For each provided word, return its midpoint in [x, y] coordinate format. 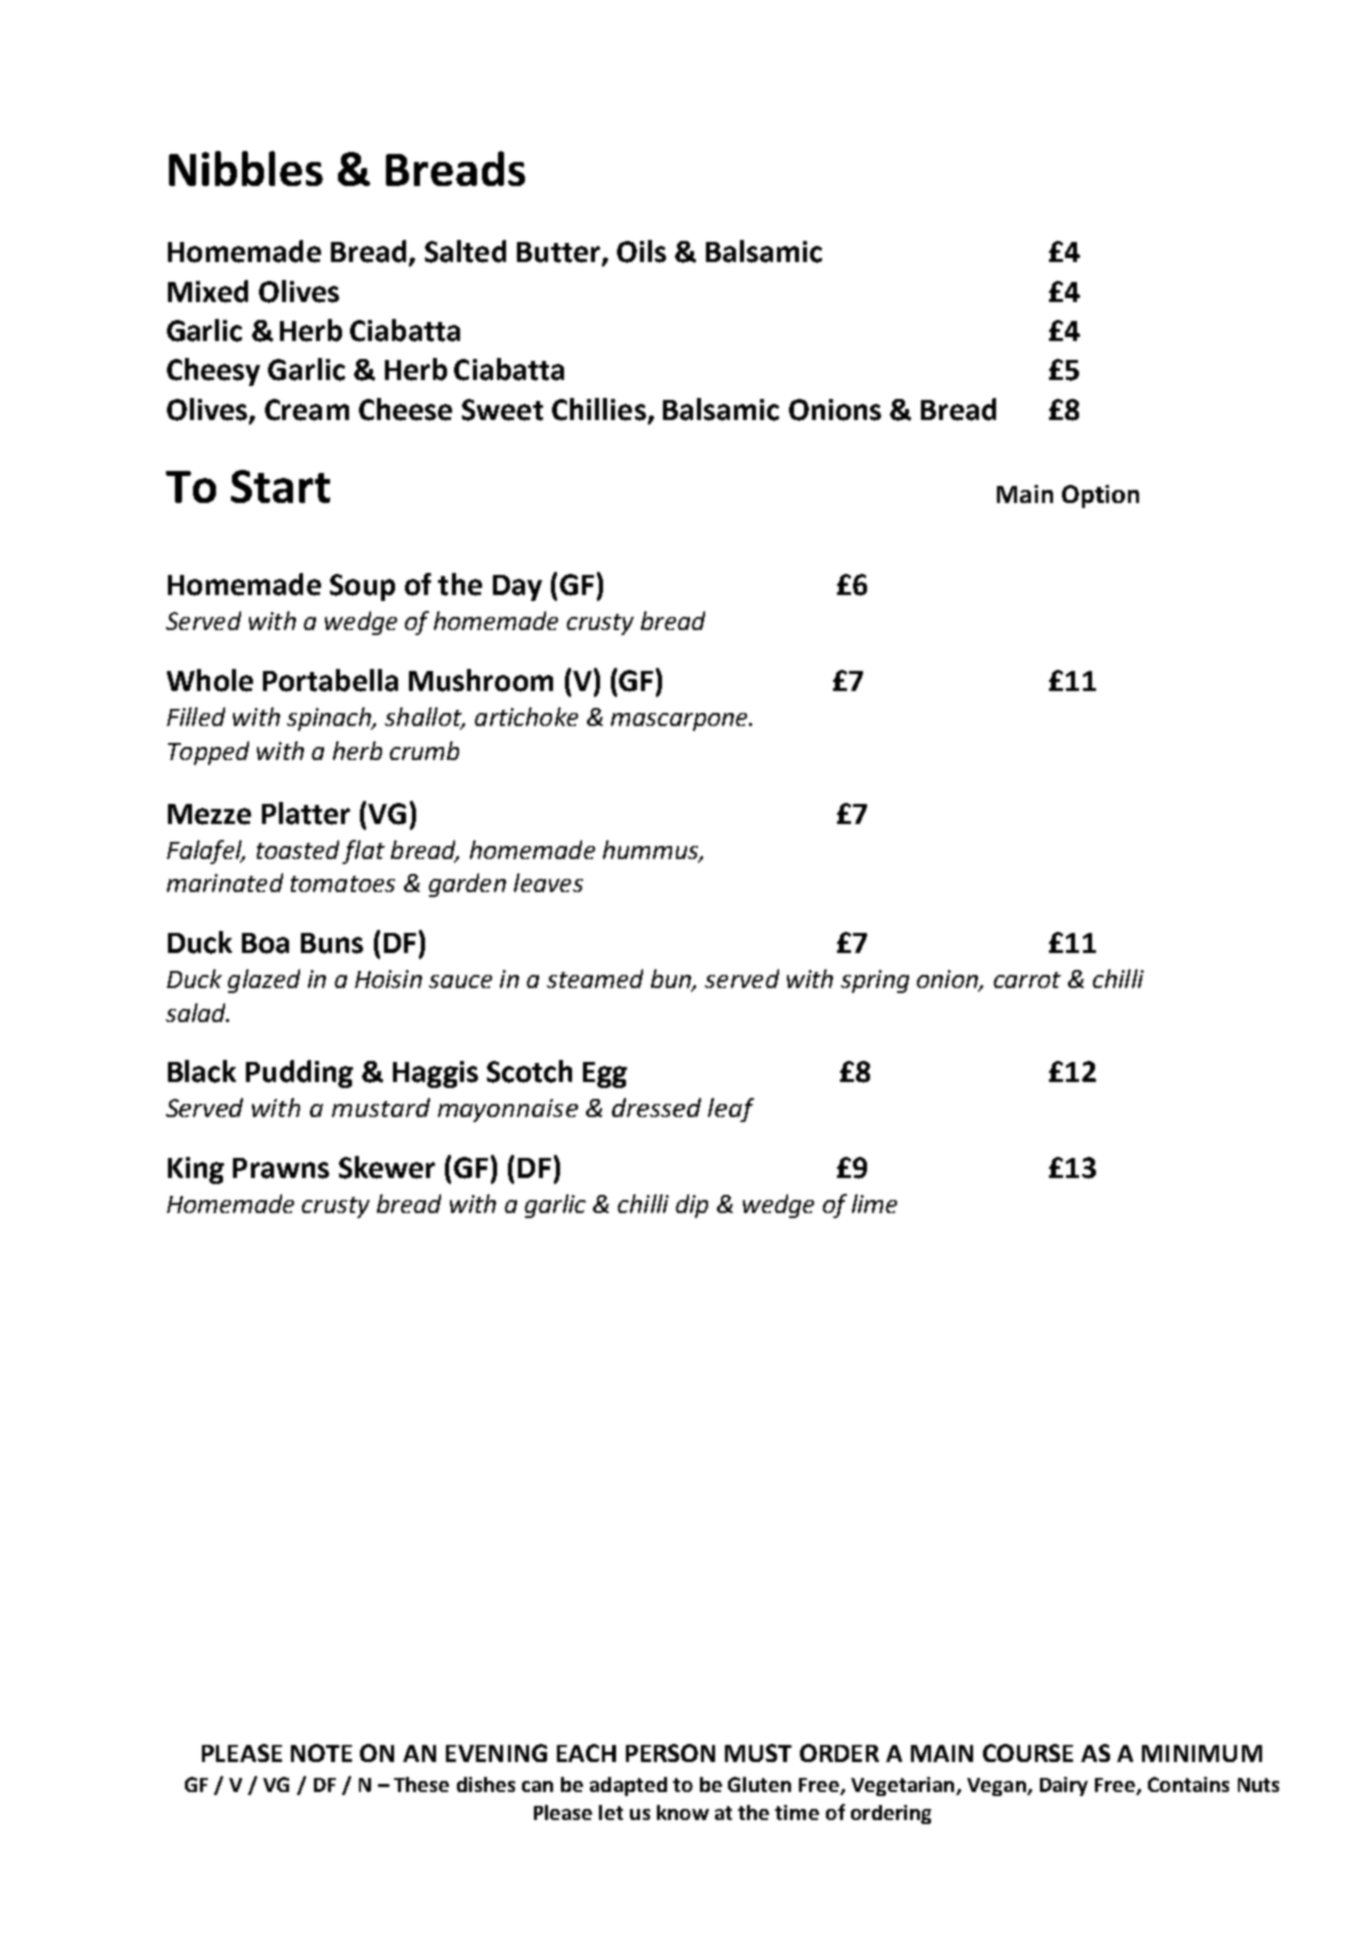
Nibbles [246, 168]
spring [875, 981]
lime [874, 1203]
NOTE [321, 1753]
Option [1100, 496]
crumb [424, 750]
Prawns [281, 1168]
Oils [641, 251]
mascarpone [680, 722]
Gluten [759, 1784]
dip [692, 1206]
